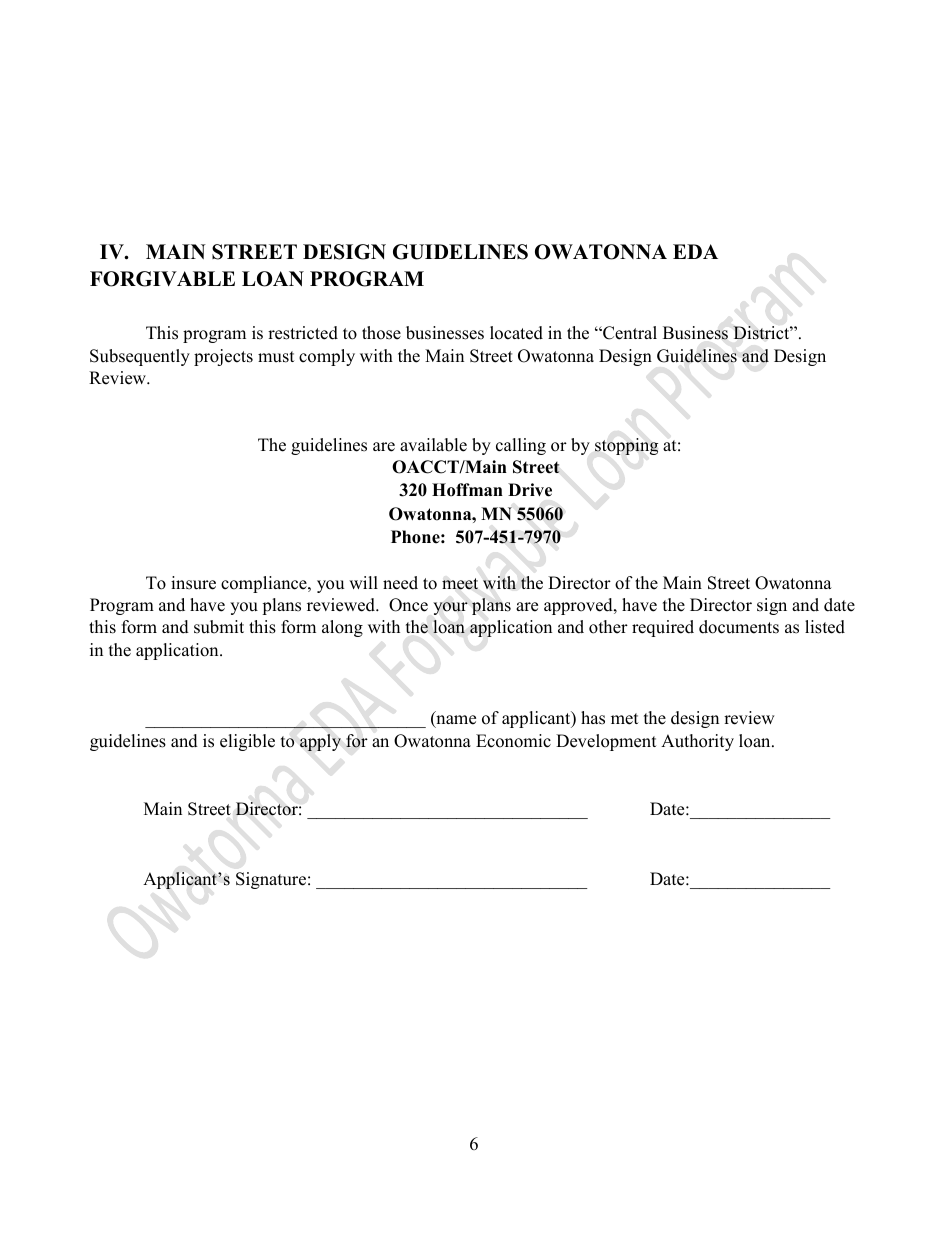 This document has width=952, height=1233. I want to click on your, so click(450, 608).
